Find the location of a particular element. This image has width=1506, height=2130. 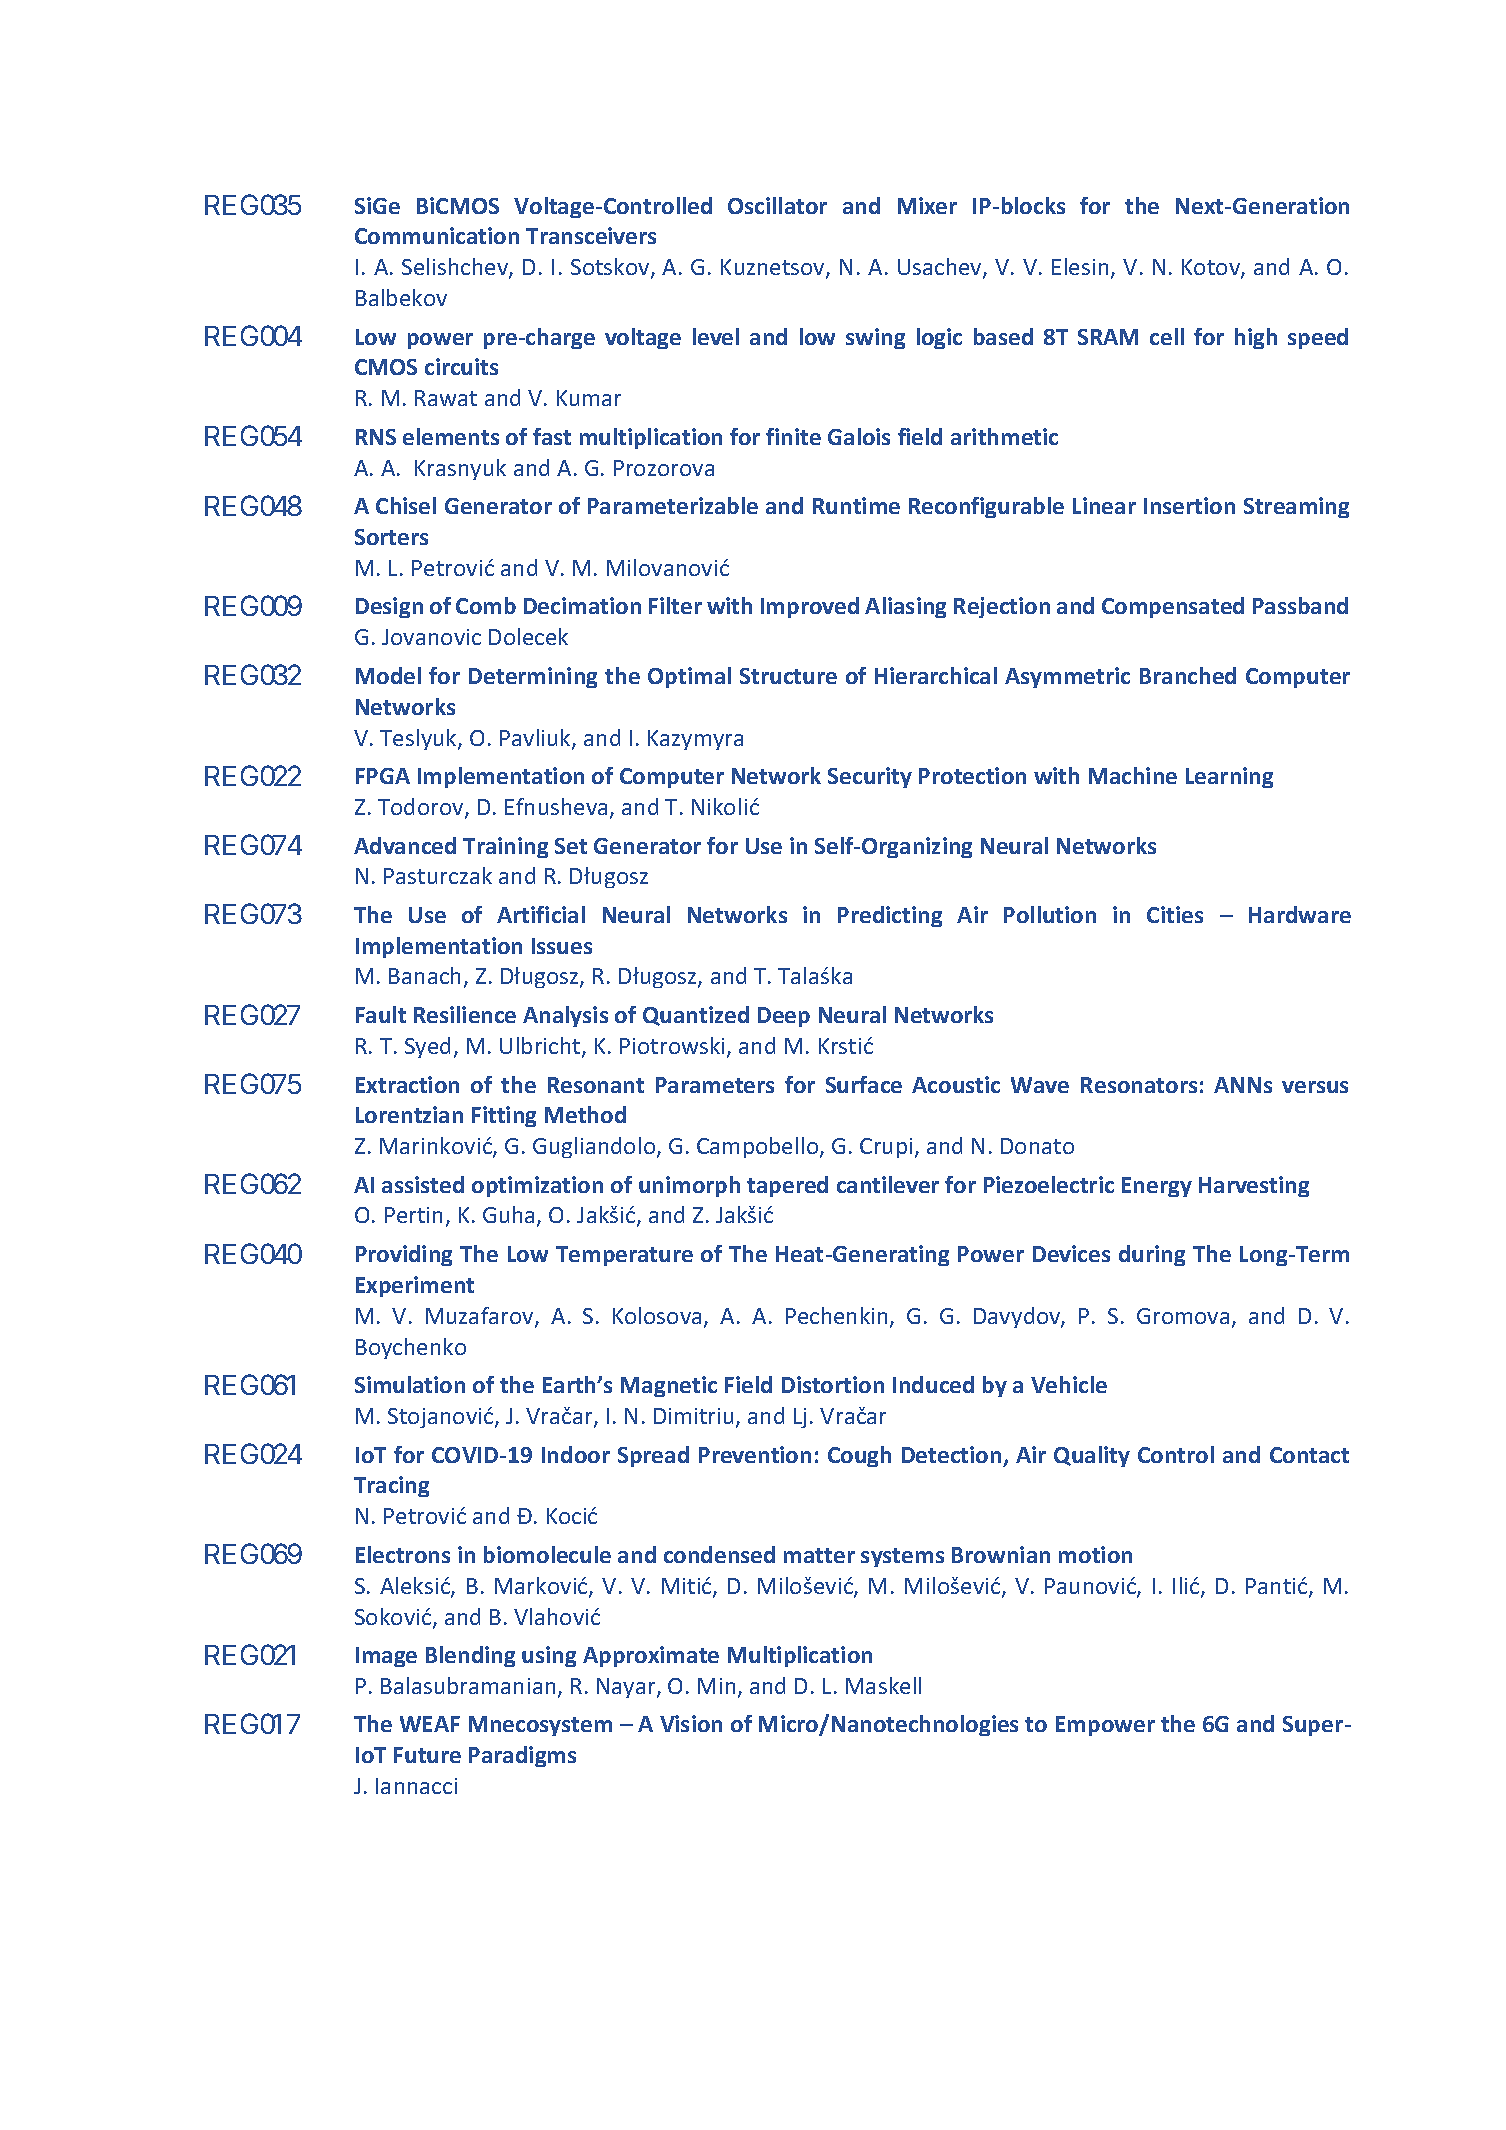

Communication is located at coordinates (437, 235).
